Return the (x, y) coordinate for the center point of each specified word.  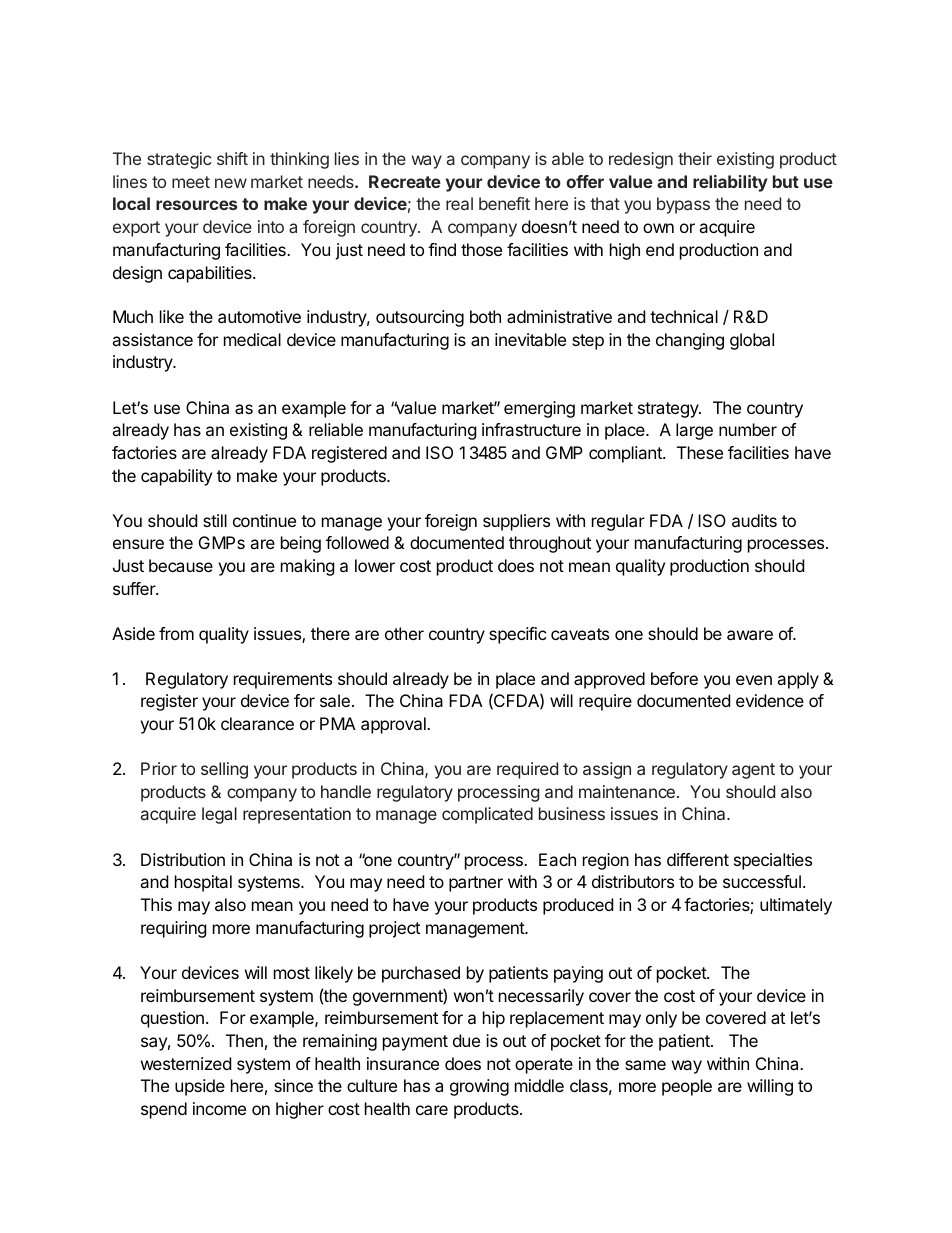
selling (224, 770)
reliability (730, 183)
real (459, 203)
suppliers (516, 522)
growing (479, 1087)
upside (200, 1087)
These (700, 452)
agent (753, 771)
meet (191, 182)
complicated (487, 815)
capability (176, 477)
